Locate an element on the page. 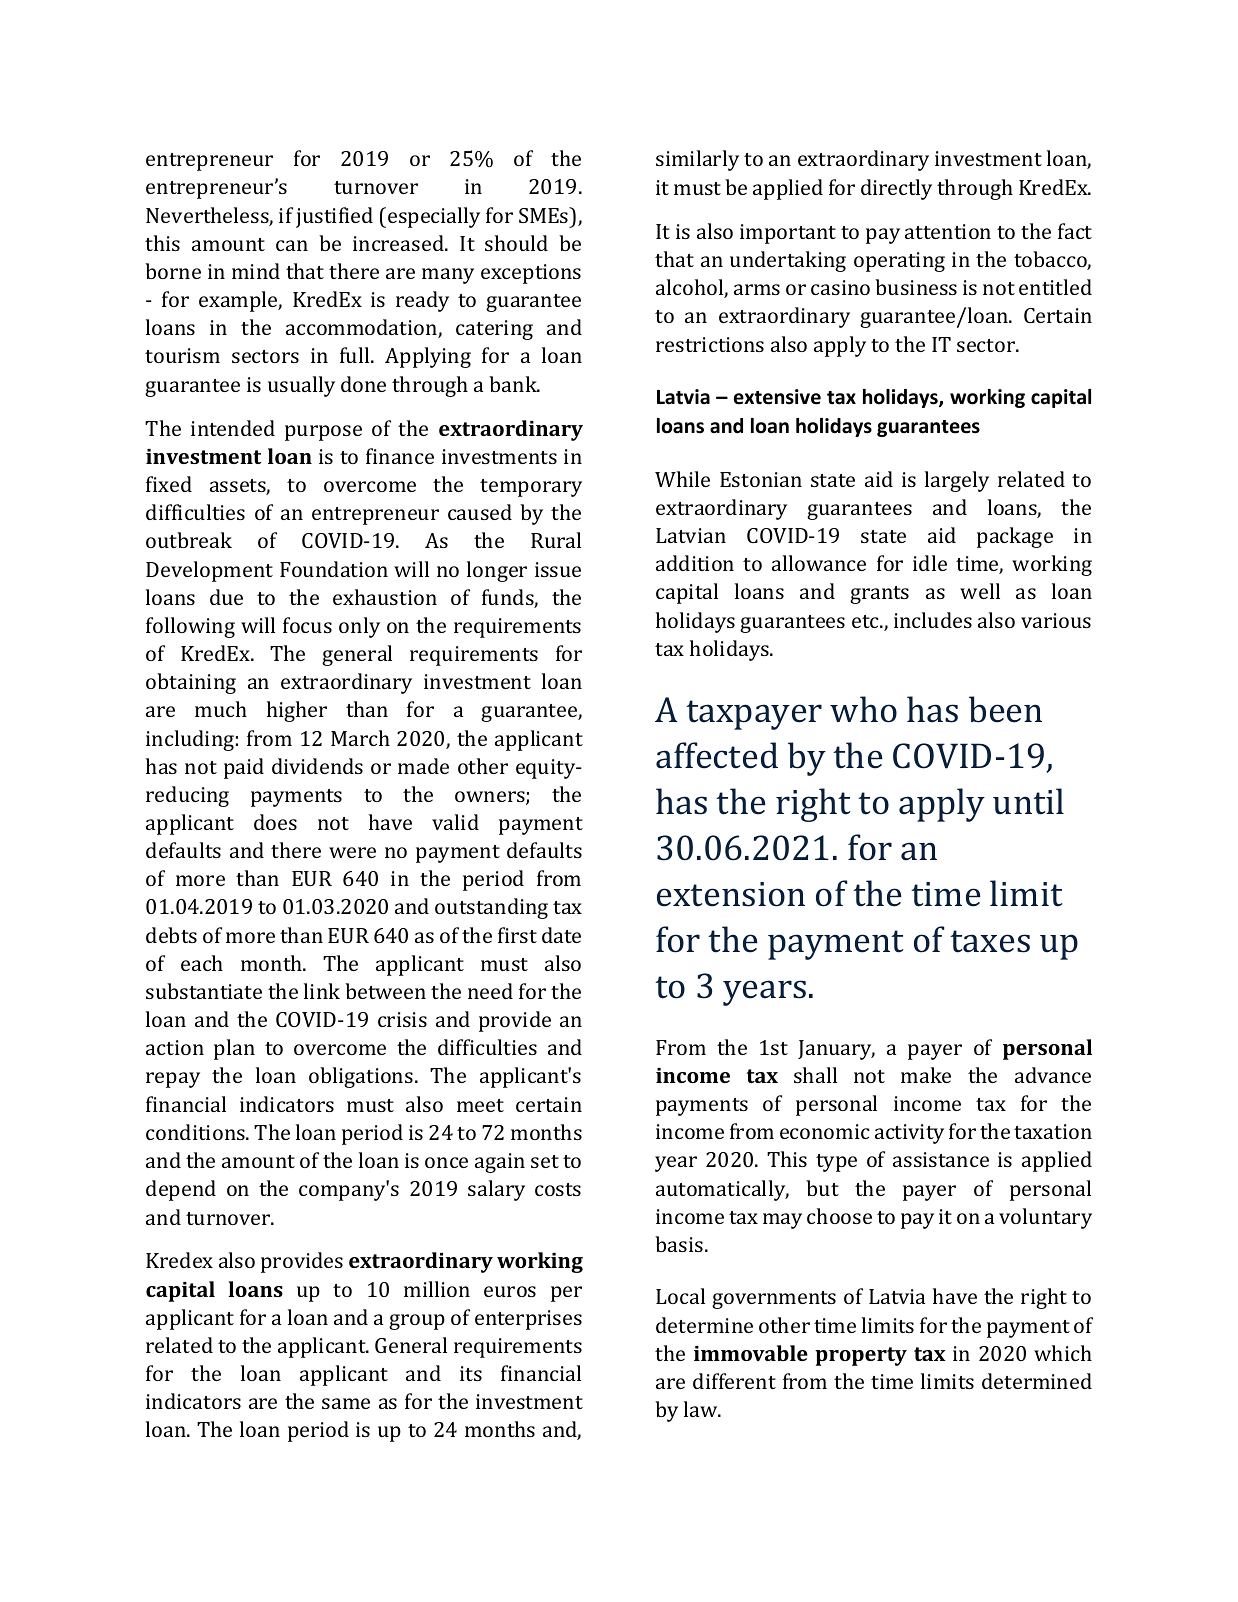 This image has width=1238, height=1602. issue is located at coordinates (558, 569).
